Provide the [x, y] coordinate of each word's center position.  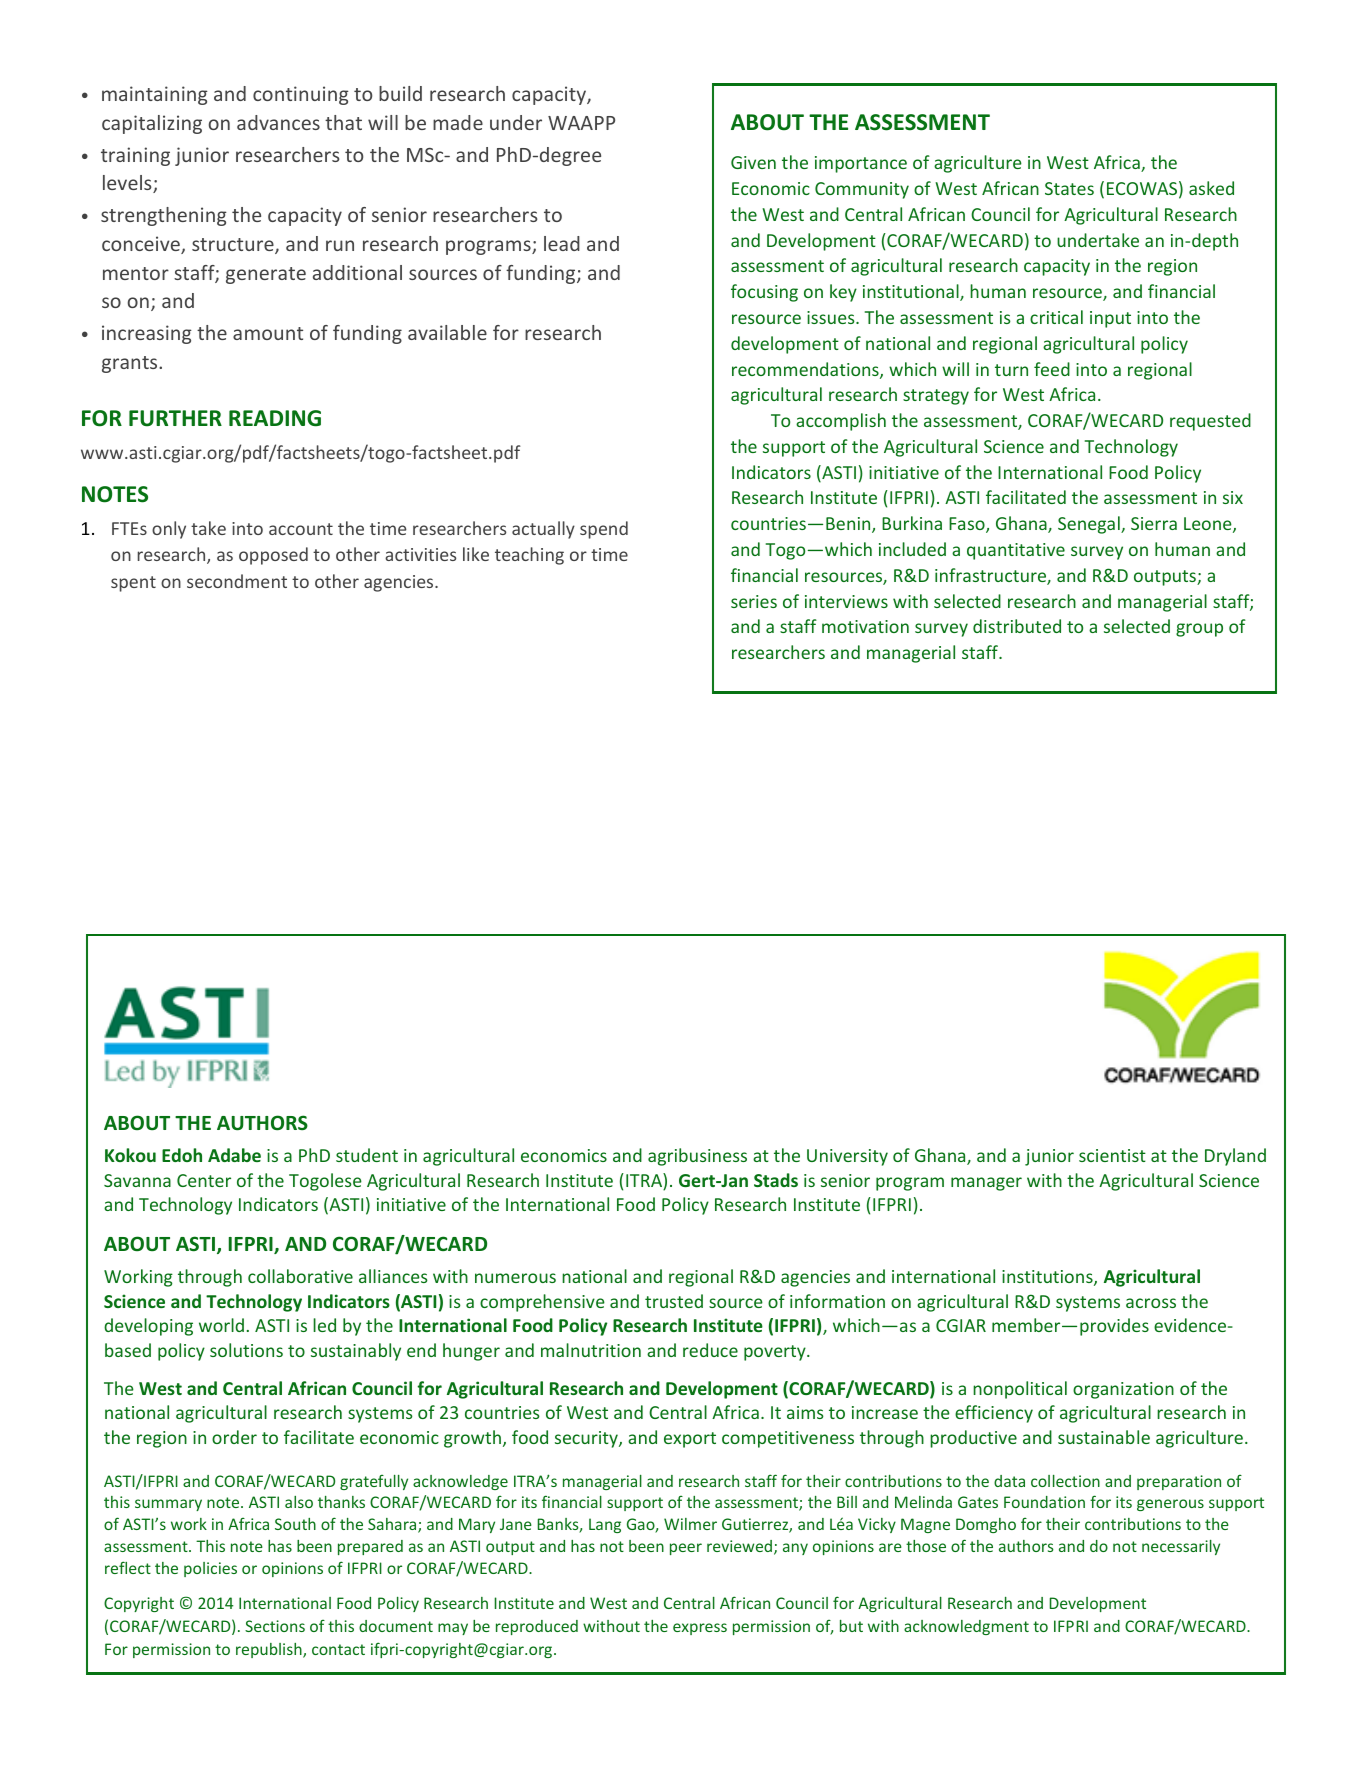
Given [753, 162]
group [1199, 630]
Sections [275, 1626]
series [754, 601]
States [1069, 188]
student [367, 1155]
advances [278, 122]
